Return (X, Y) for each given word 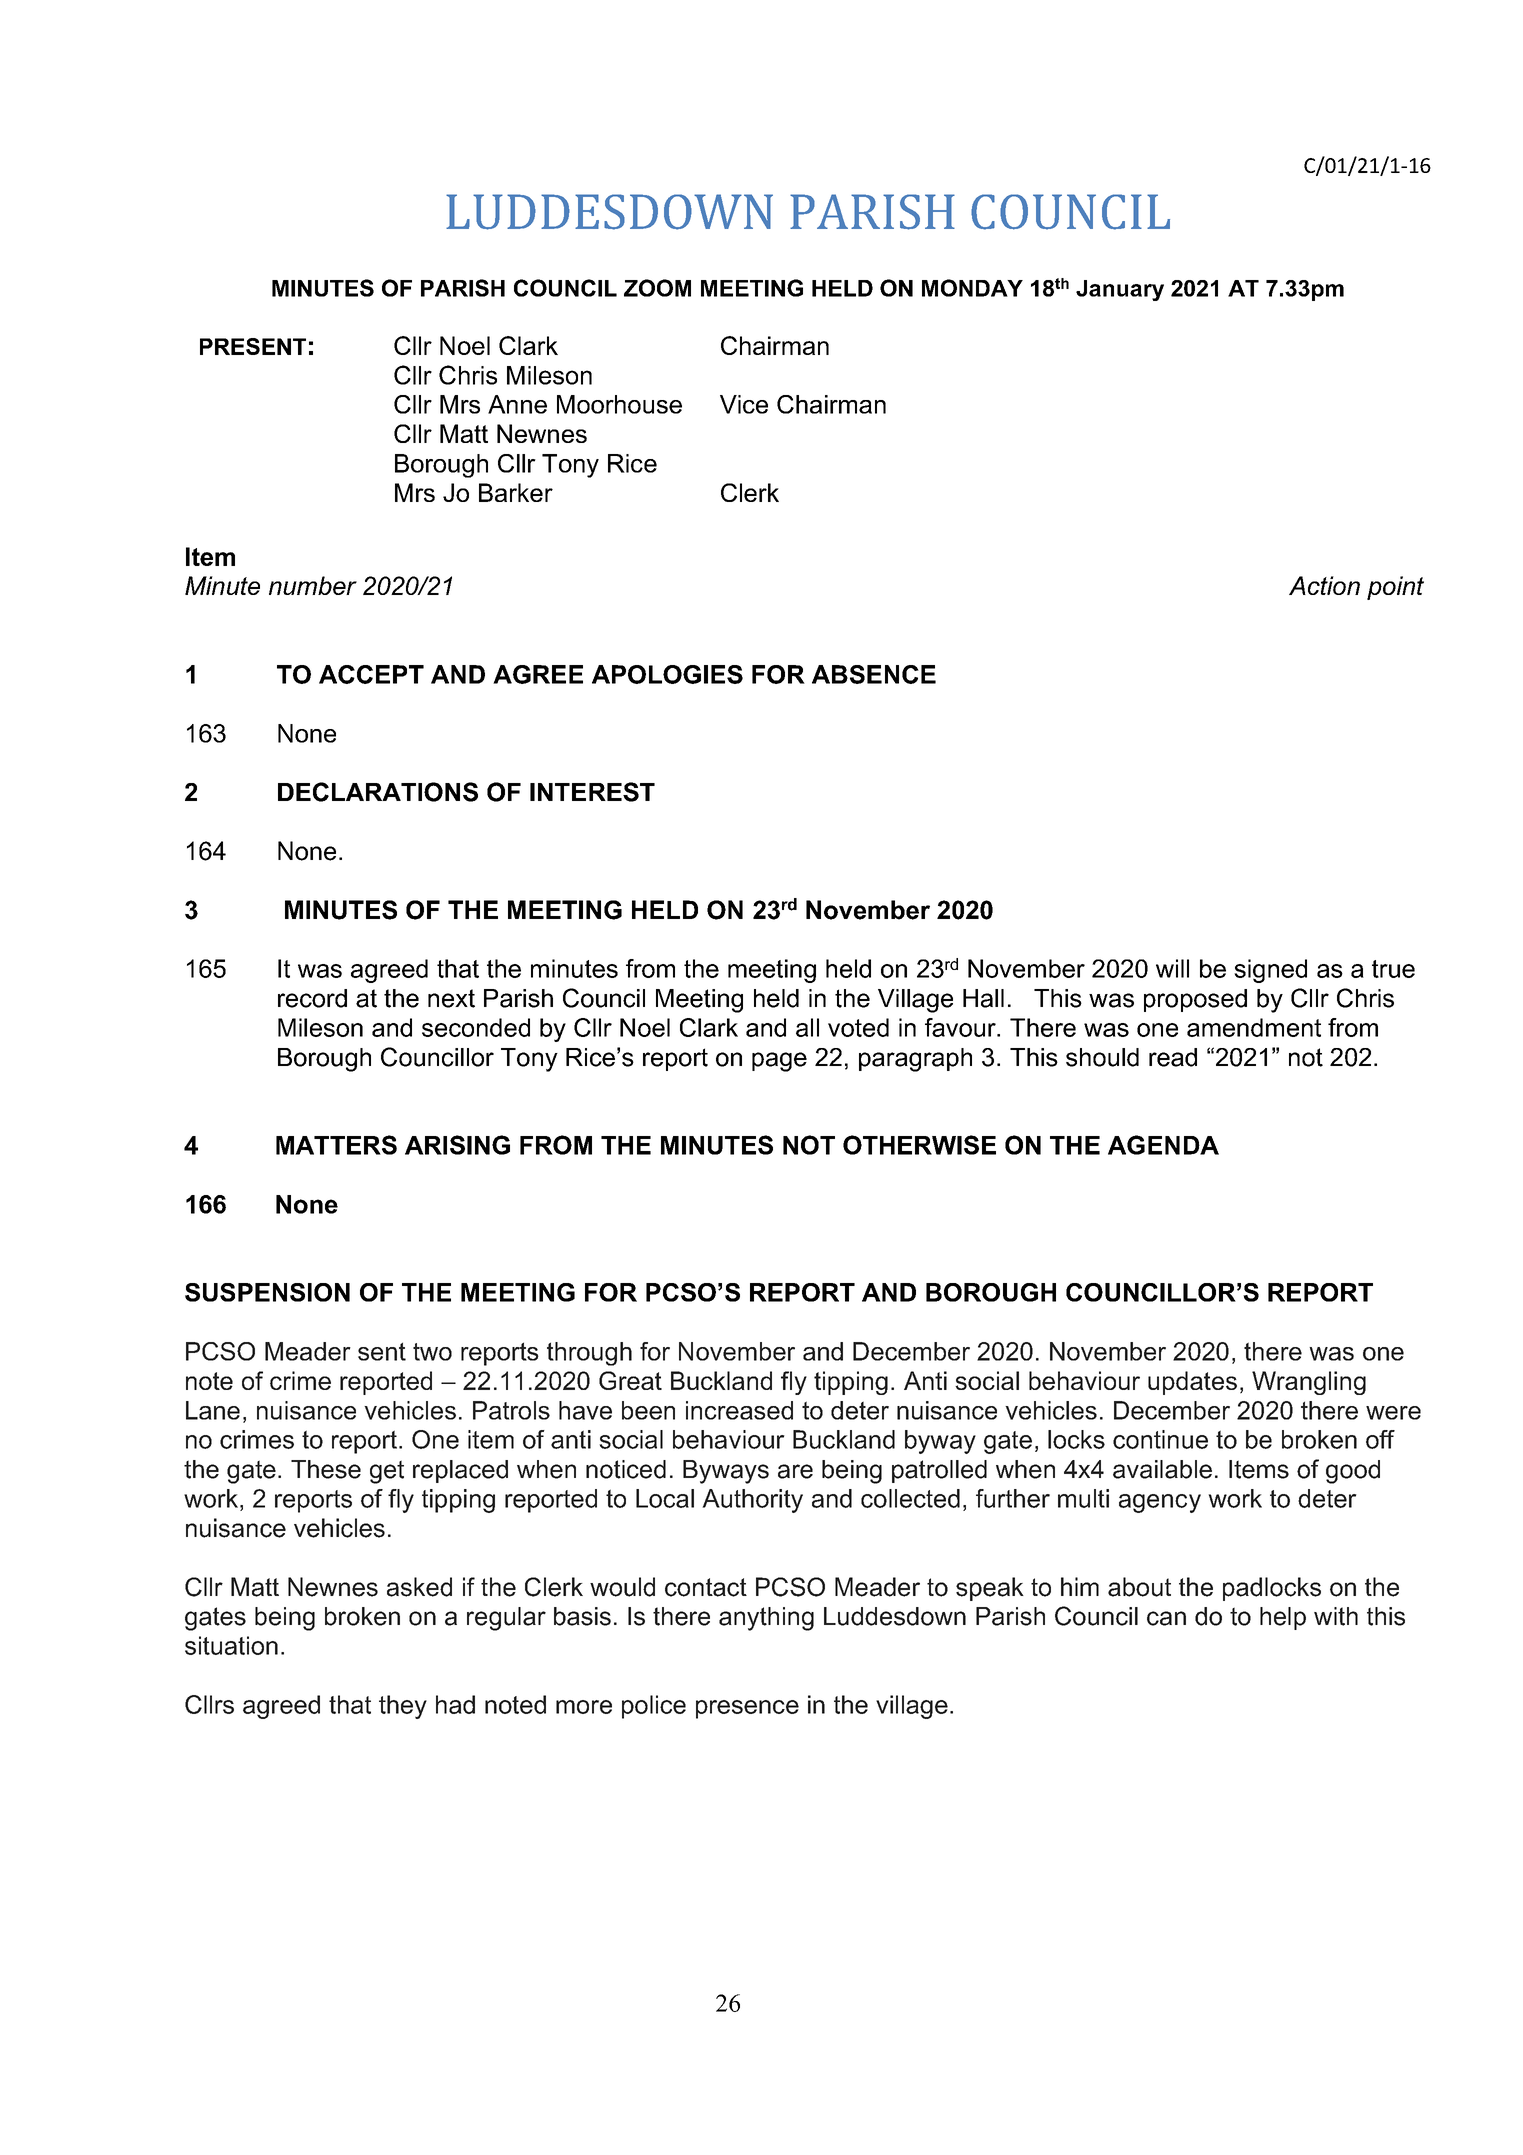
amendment (1254, 1027)
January (1120, 290)
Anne (517, 404)
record (312, 998)
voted (858, 1027)
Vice (744, 404)
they (403, 1707)
